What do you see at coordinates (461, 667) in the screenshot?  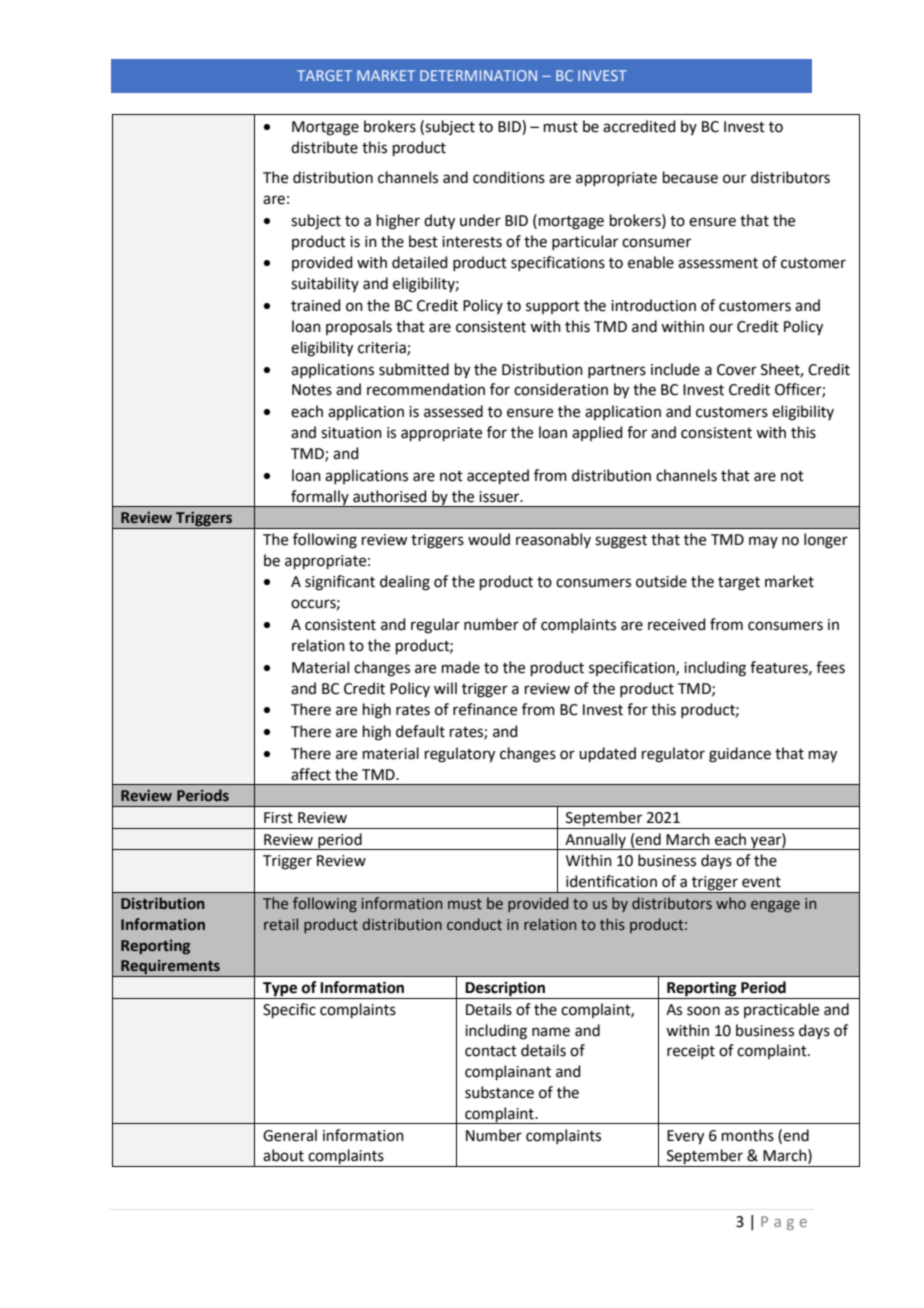 I see `made` at bounding box center [461, 667].
